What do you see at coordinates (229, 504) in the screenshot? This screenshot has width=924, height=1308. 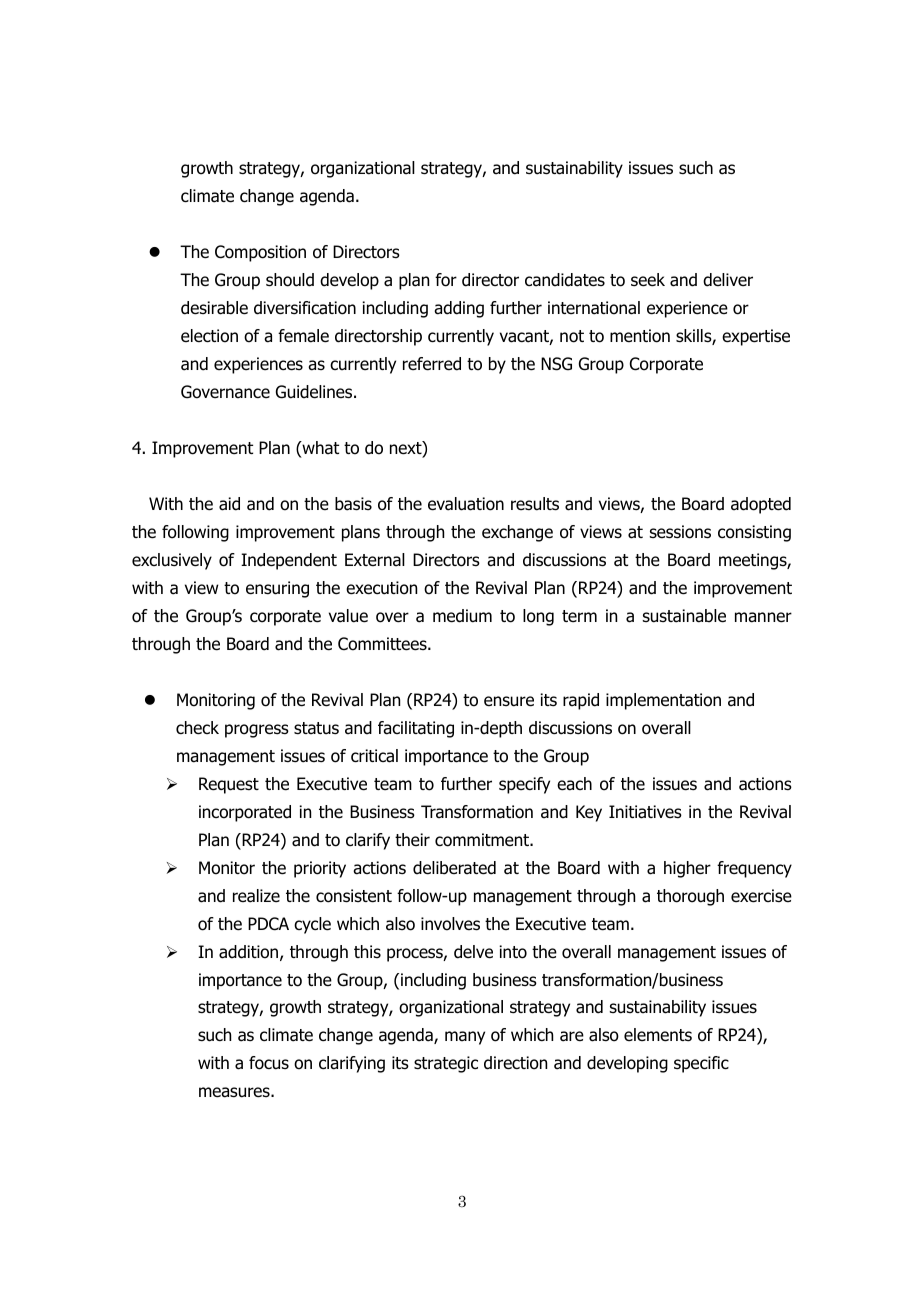 I see `aid` at bounding box center [229, 504].
